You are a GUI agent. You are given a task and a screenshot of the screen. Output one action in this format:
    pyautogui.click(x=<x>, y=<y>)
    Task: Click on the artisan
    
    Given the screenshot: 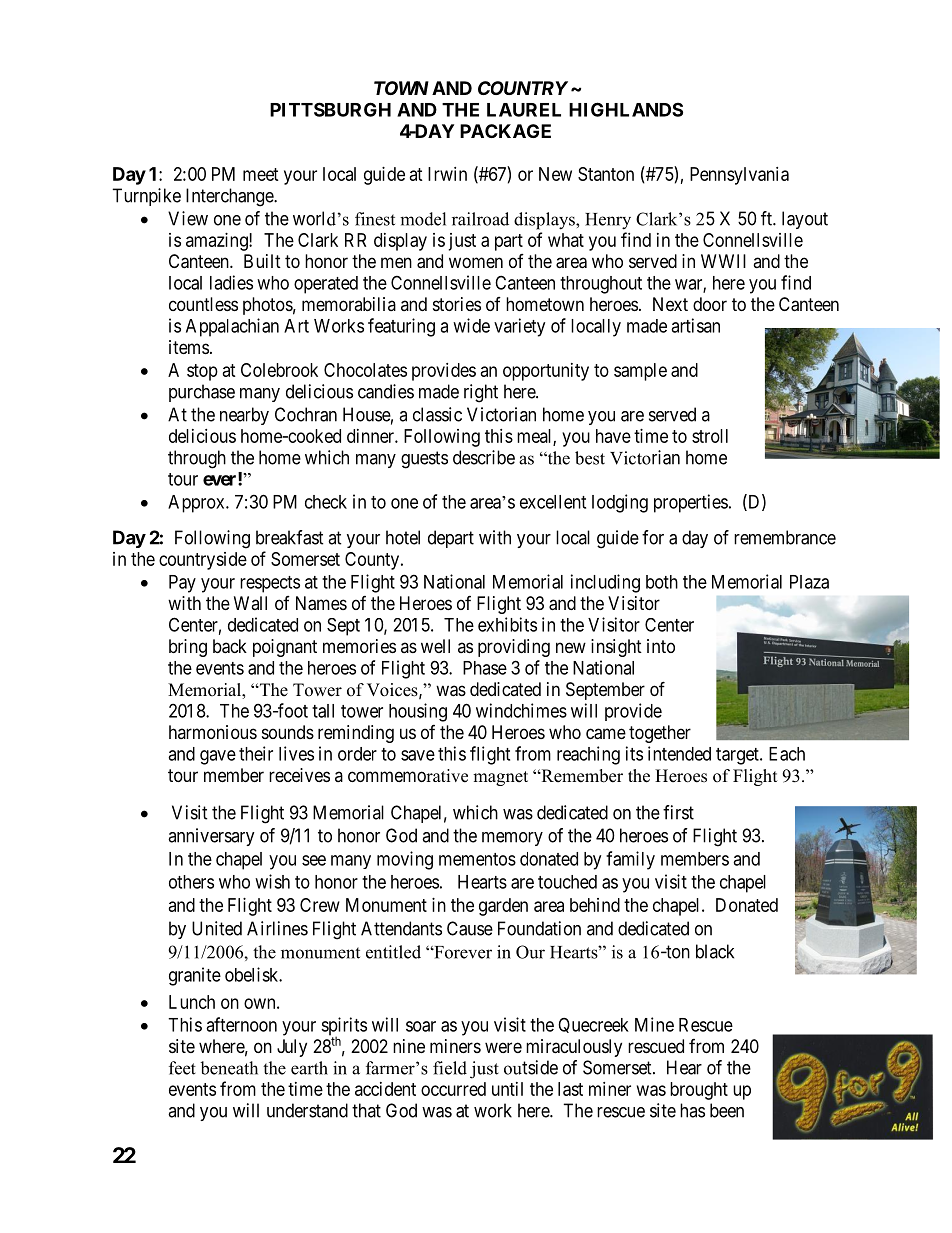 What is the action you would take?
    pyautogui.click(x=695, y=325)
